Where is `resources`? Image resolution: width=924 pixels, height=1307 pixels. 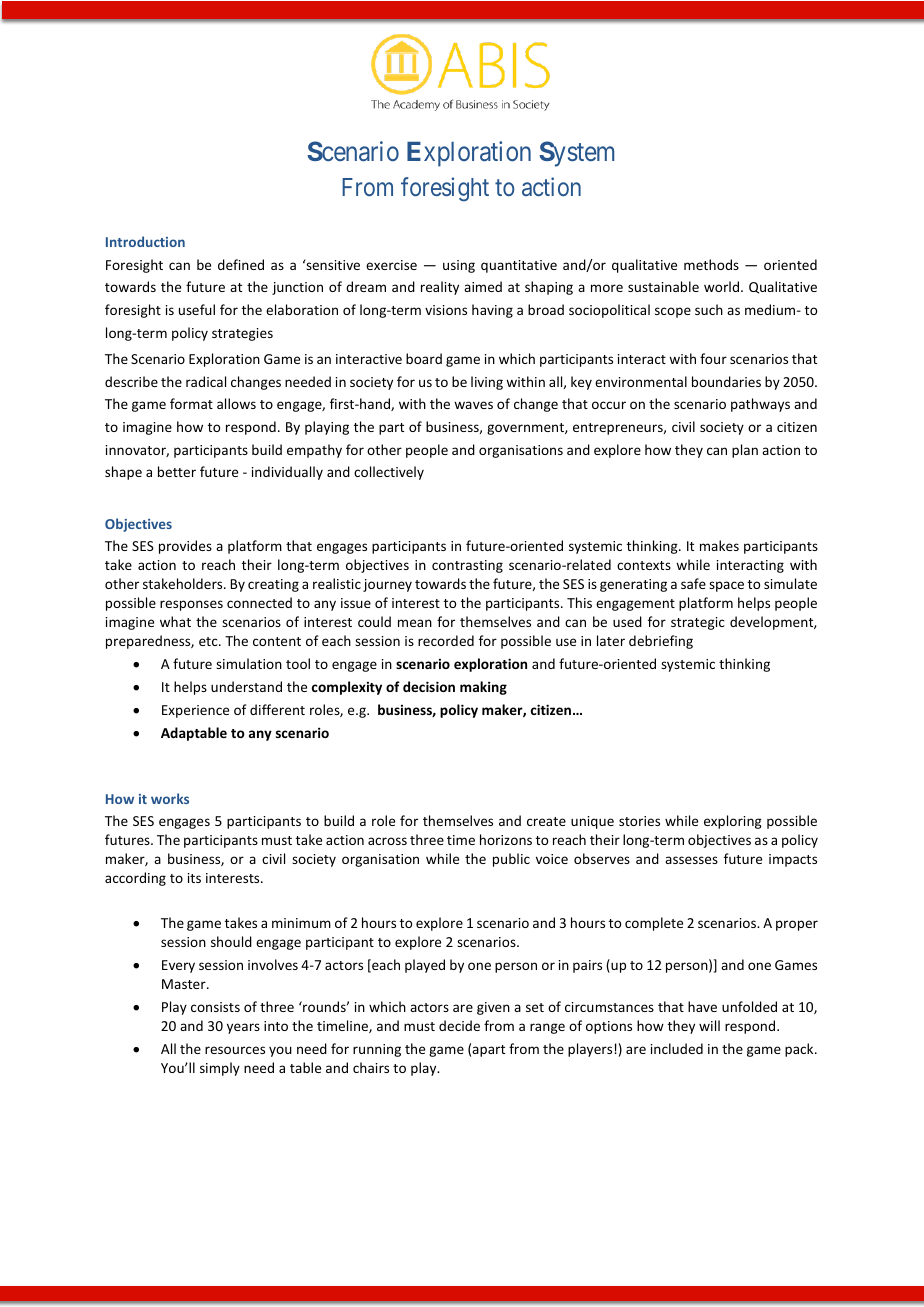 resources is located at coordinates (235, 1050).
